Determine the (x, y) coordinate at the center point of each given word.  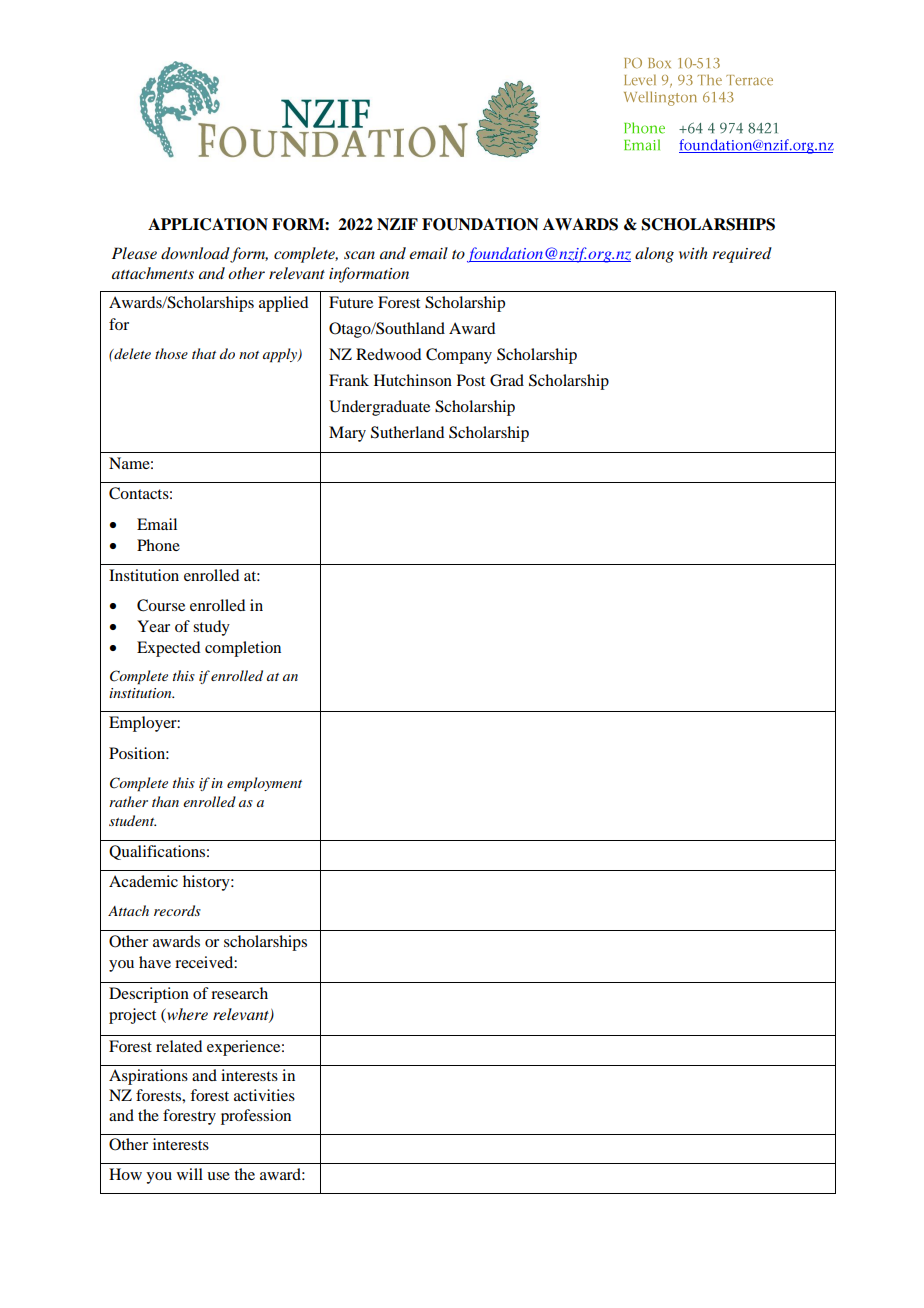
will (190, 1174)
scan (359, 255)
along (654, 255)
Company (459, 356)
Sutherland (407, 432)
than (165, 801)
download (196, 254)
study (211, 628)
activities (264, 1095)
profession (256, 1117)
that (204, 353)
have (155, 962)
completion (243, 649)
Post (471, 380)
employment (264, 784)
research (239, 993)
